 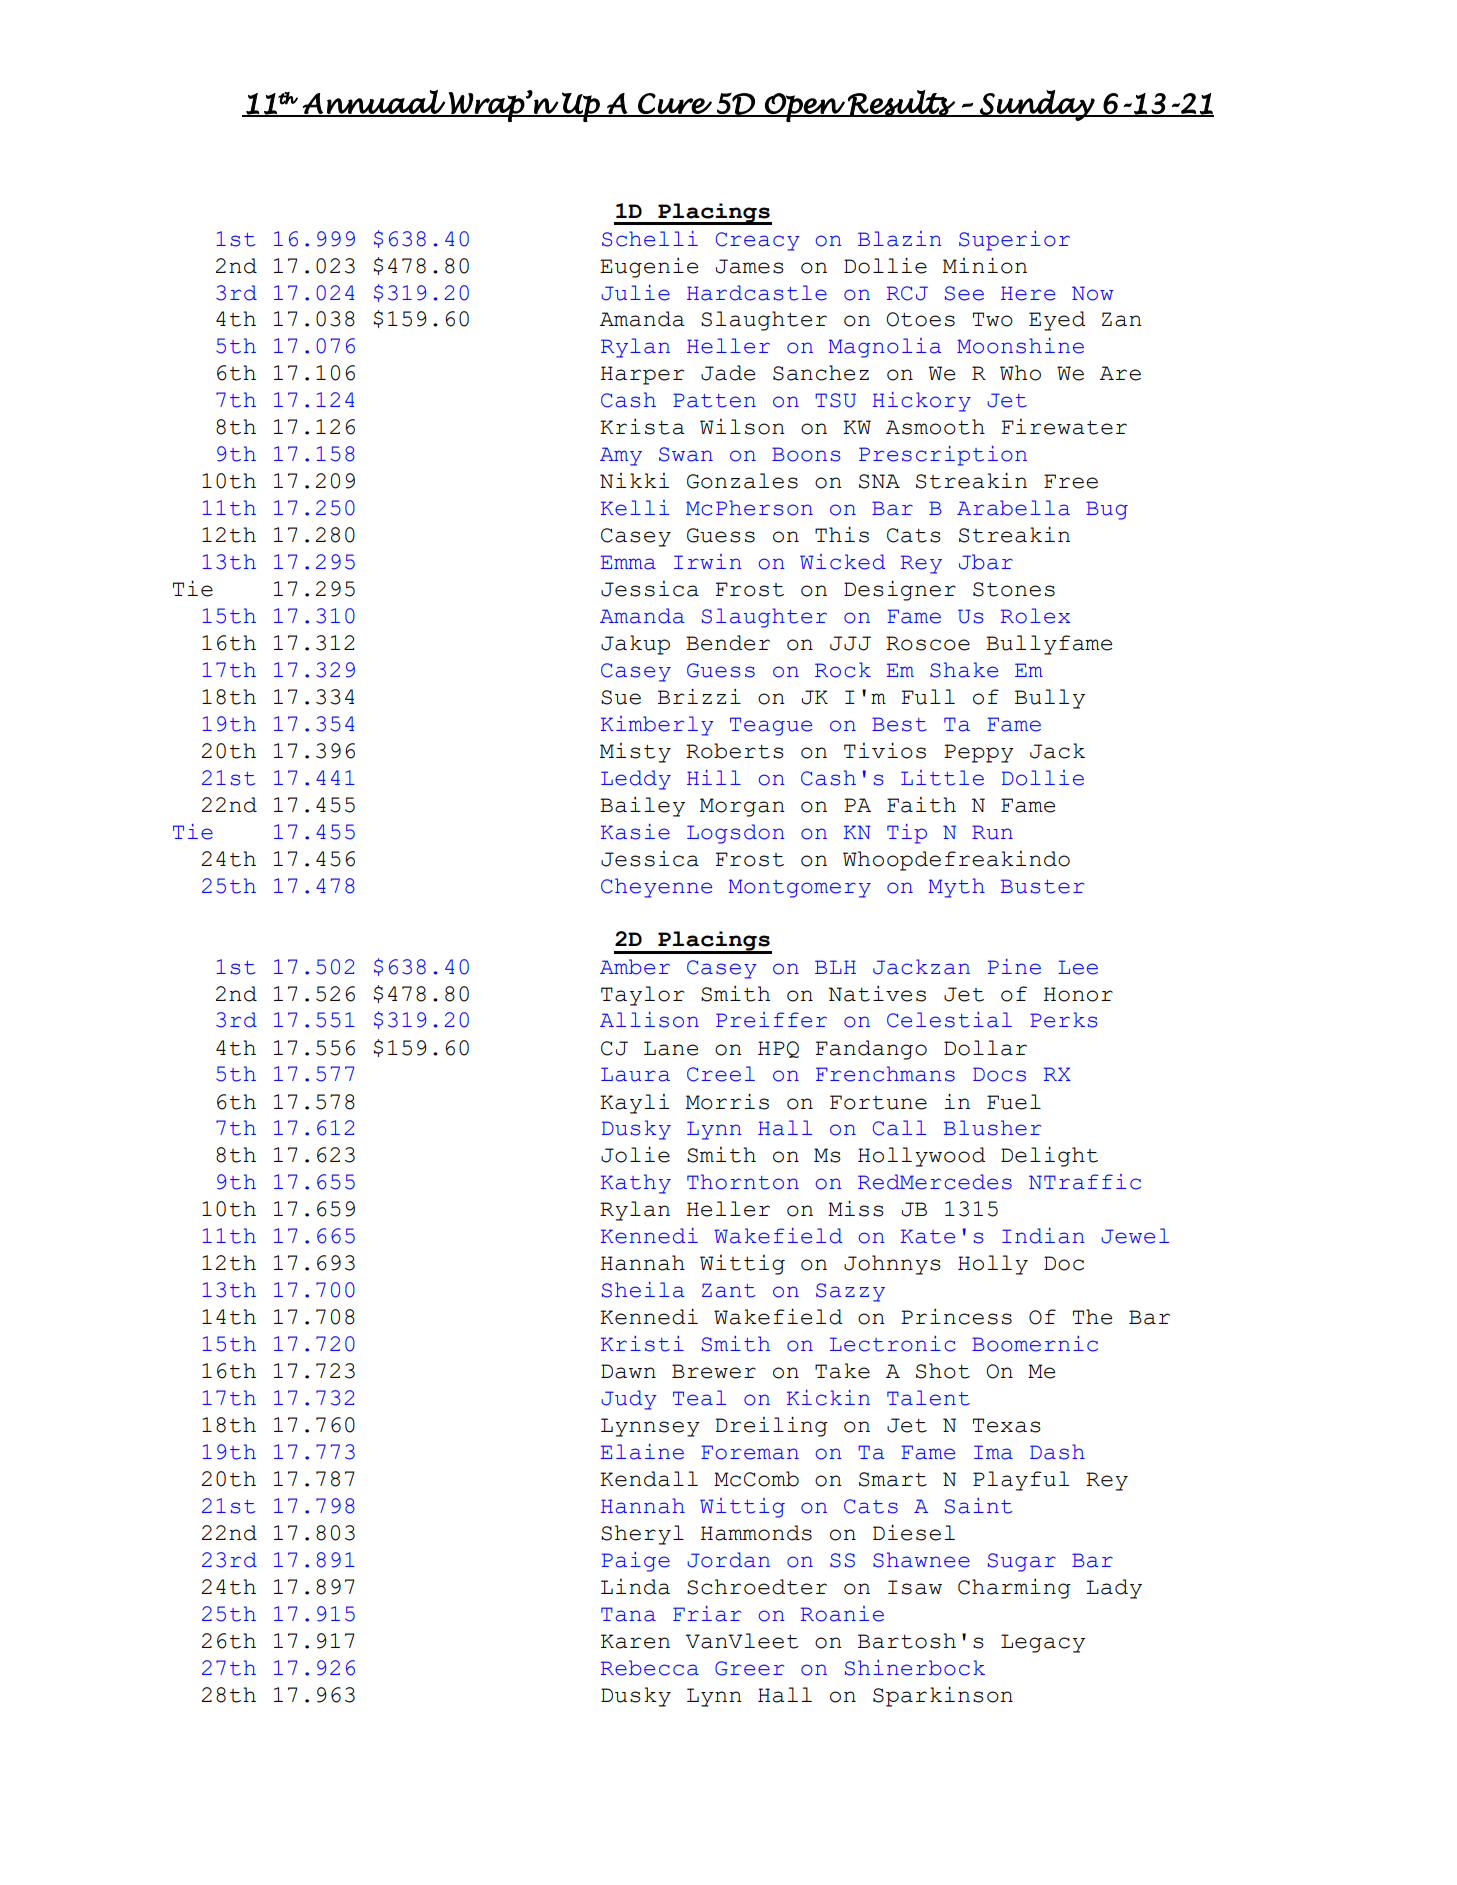 What do you see at coordinates (1049, 1156) in the screenshot?
I see `Delight` at bounding box center [1049, 1156].
